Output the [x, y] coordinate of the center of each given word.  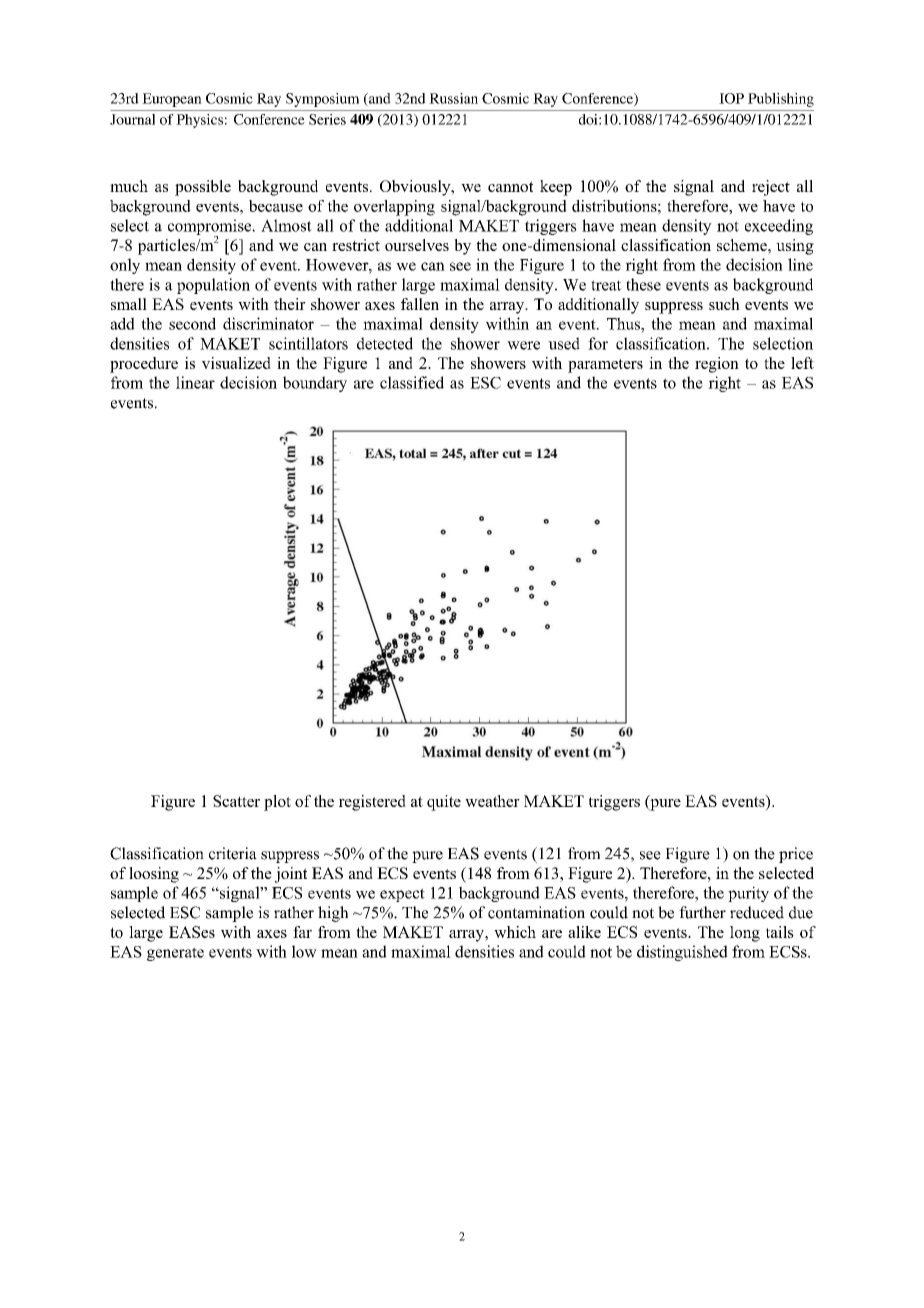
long [745, 934]
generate [175, 954]
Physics [199, 121]
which [515, 932]
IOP [731, 98]
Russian [453, 98]
